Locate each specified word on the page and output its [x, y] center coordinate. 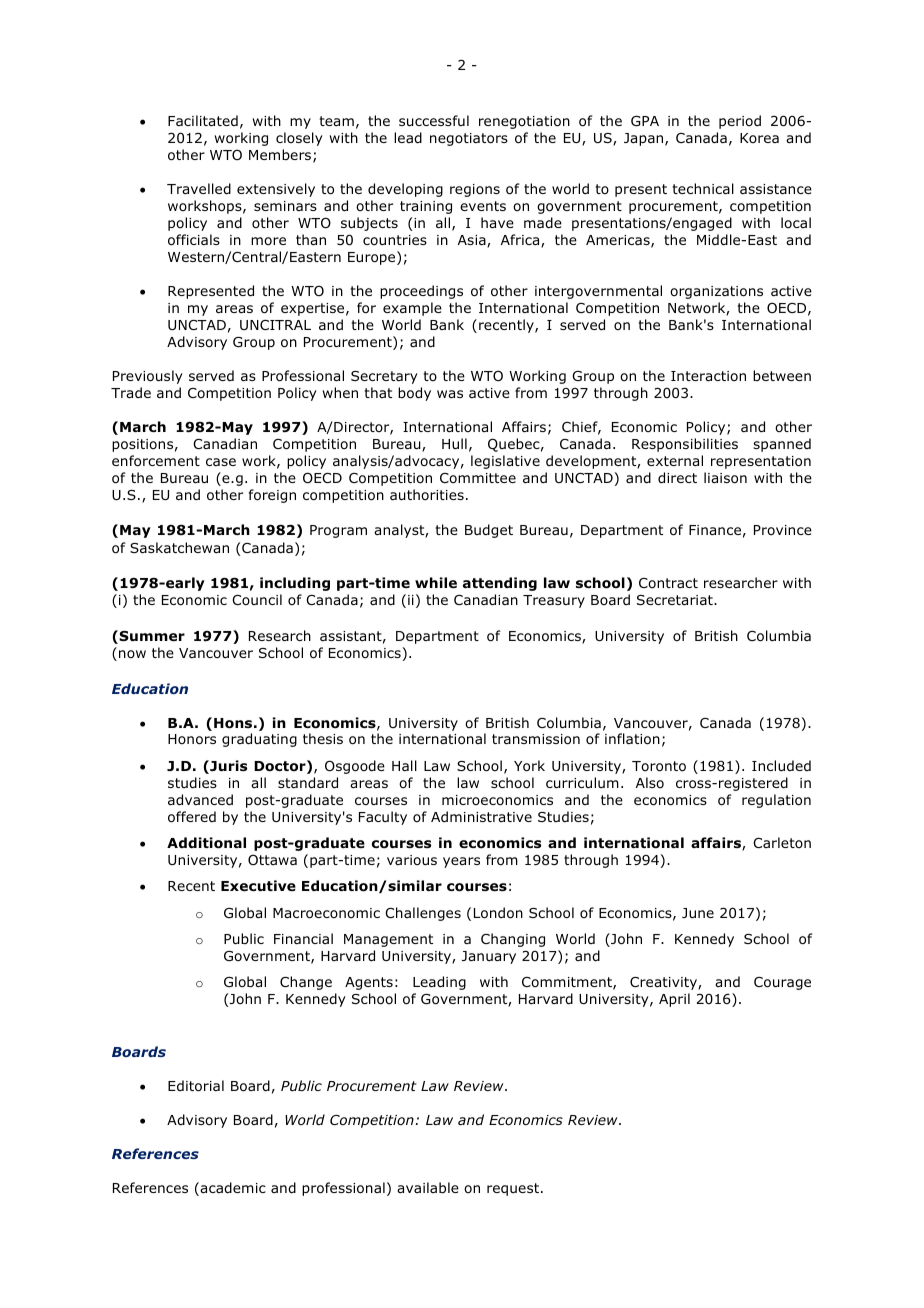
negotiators [469, 139]
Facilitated [203, 120]
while [436, 582]
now [132, 654]
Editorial [196, 1086]
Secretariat [676, 600]
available [428, 1187]
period [740, 122]
